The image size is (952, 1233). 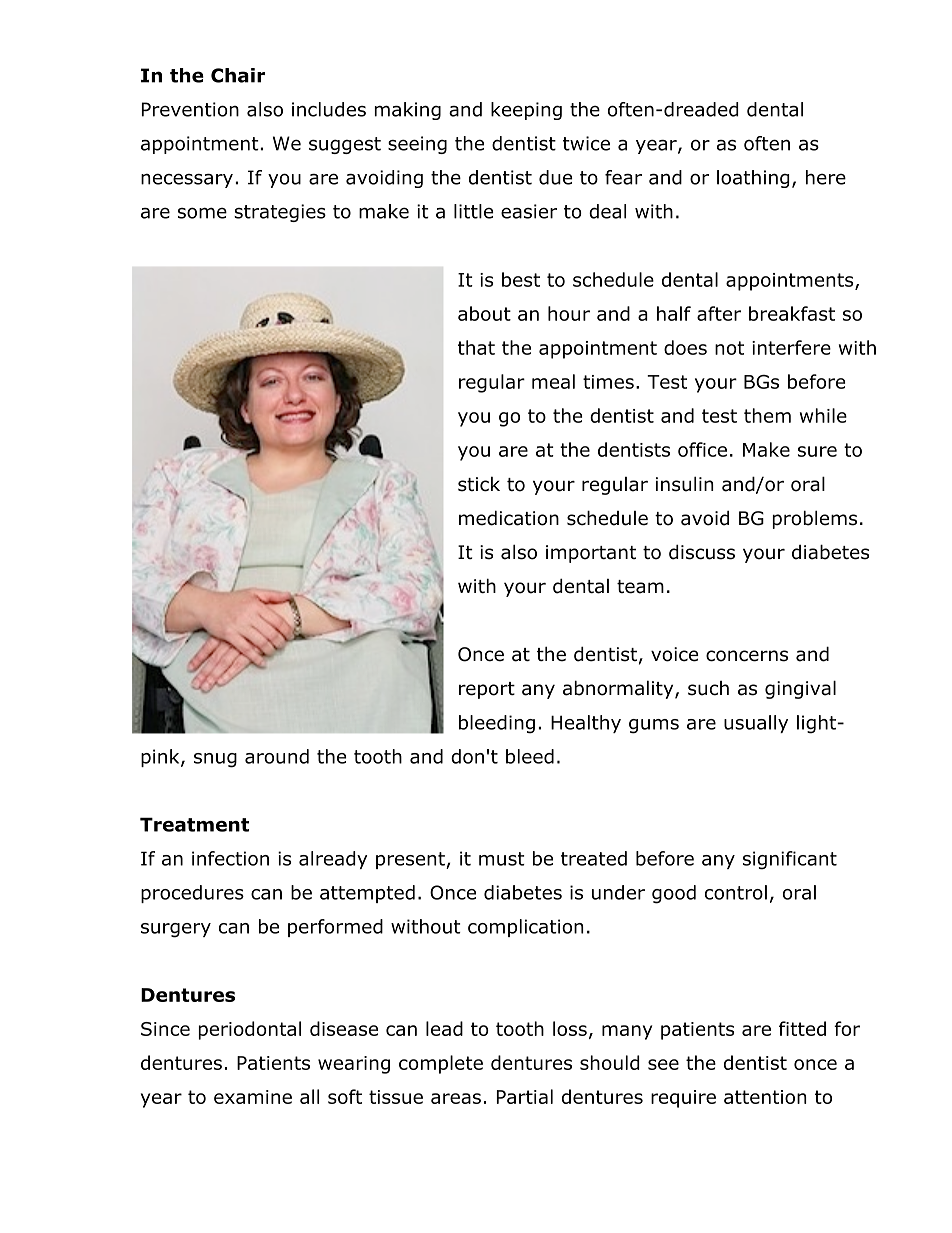 What do you see at coordinates (479, 484) in the document?
I see `stick` at bounding box center [479, 484].
